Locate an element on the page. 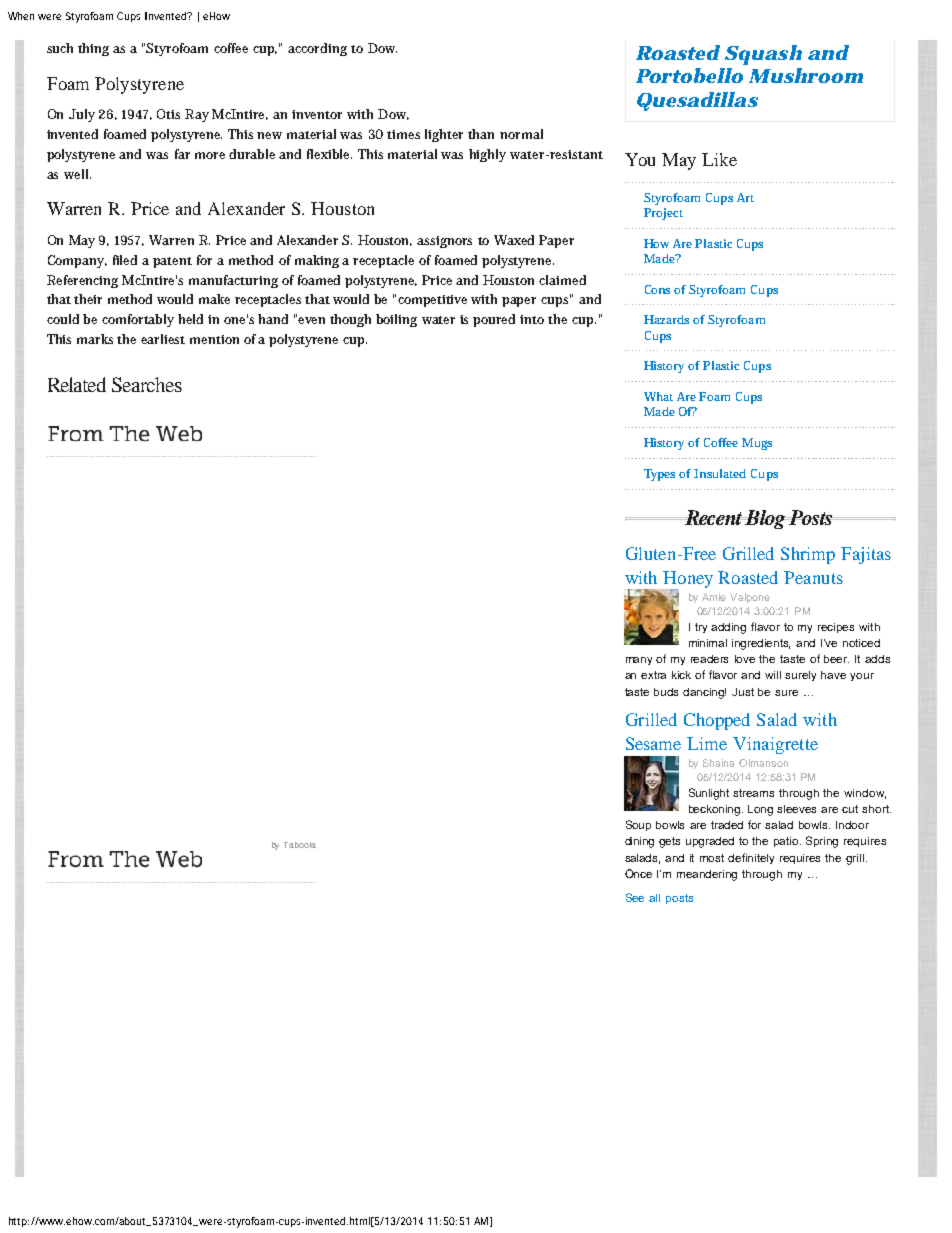  Searches is located at coordinates (147, 384).
